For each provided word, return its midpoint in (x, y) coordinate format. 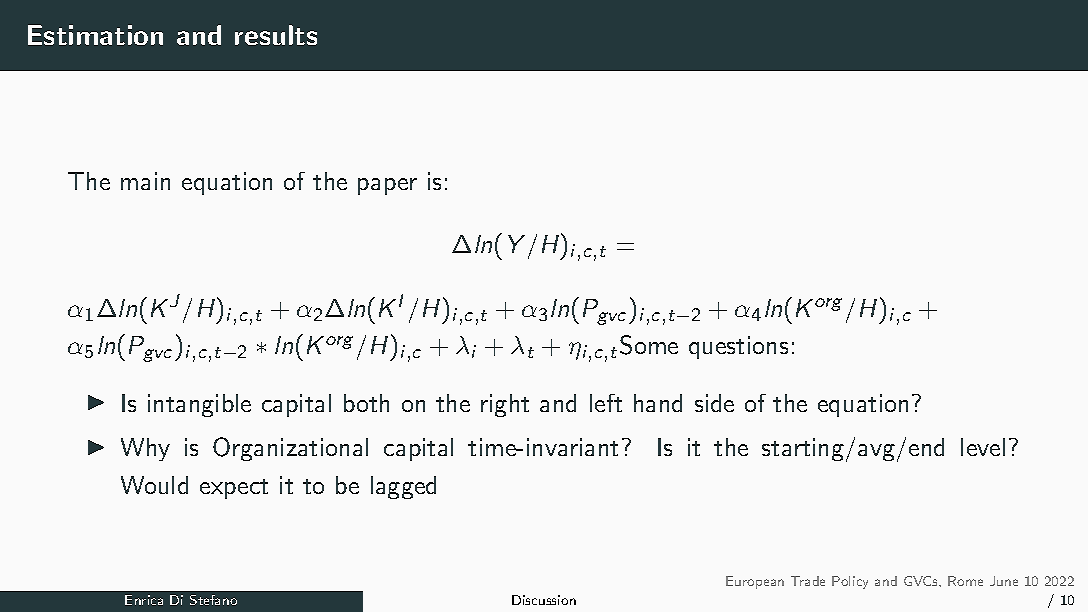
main (145, 181)
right (505, 405)
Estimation (95, 35)
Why (145, 449)
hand (658, 403)
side (714, 403)
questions (738, 347)
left (606, 403)
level (983, 447)
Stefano (213, 600)
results (276, 35)
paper (387, 186)
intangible (199, 405)
